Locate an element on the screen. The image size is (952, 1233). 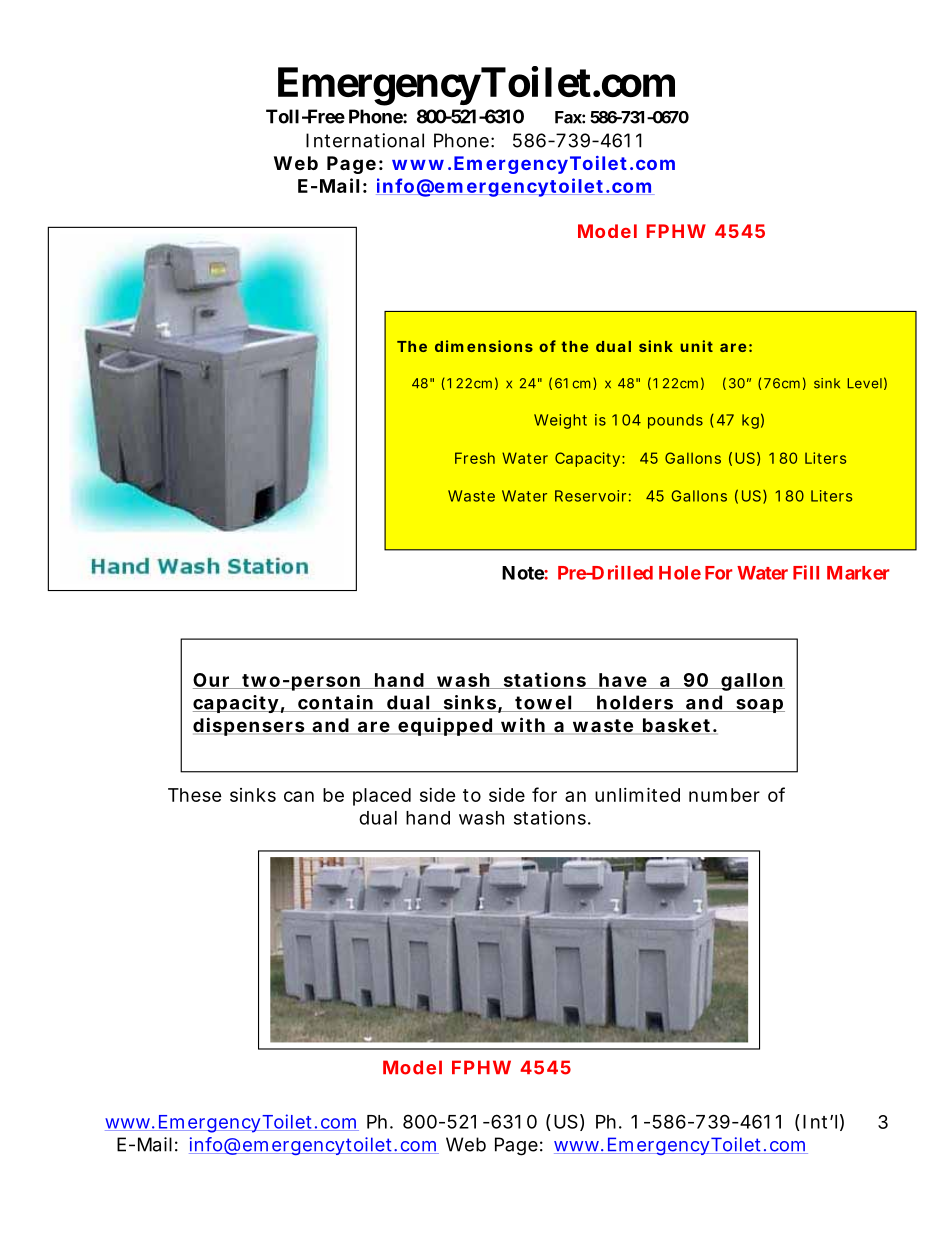
Fresh is located at coordinates (475, 458).
